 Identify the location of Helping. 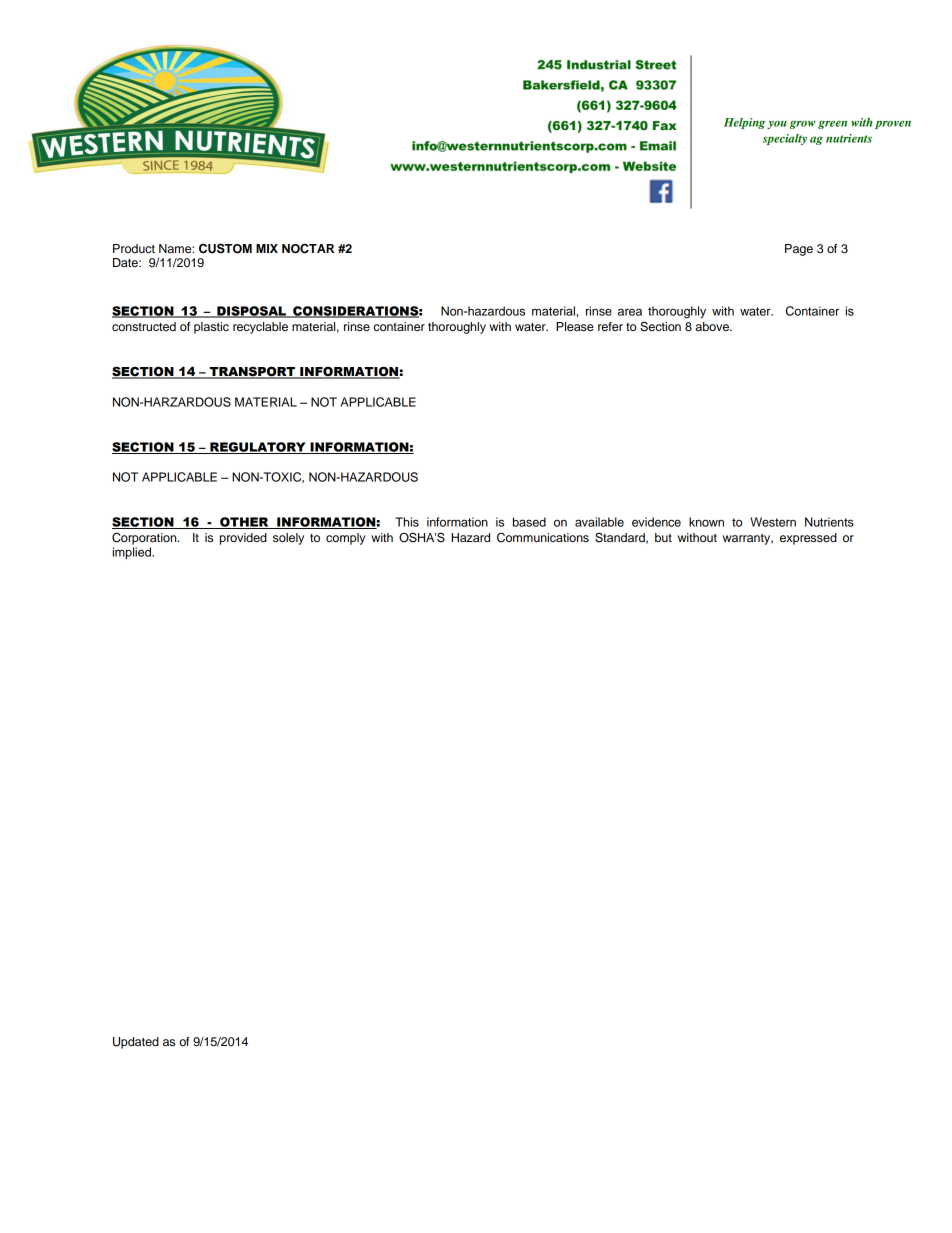
(744, 123).
